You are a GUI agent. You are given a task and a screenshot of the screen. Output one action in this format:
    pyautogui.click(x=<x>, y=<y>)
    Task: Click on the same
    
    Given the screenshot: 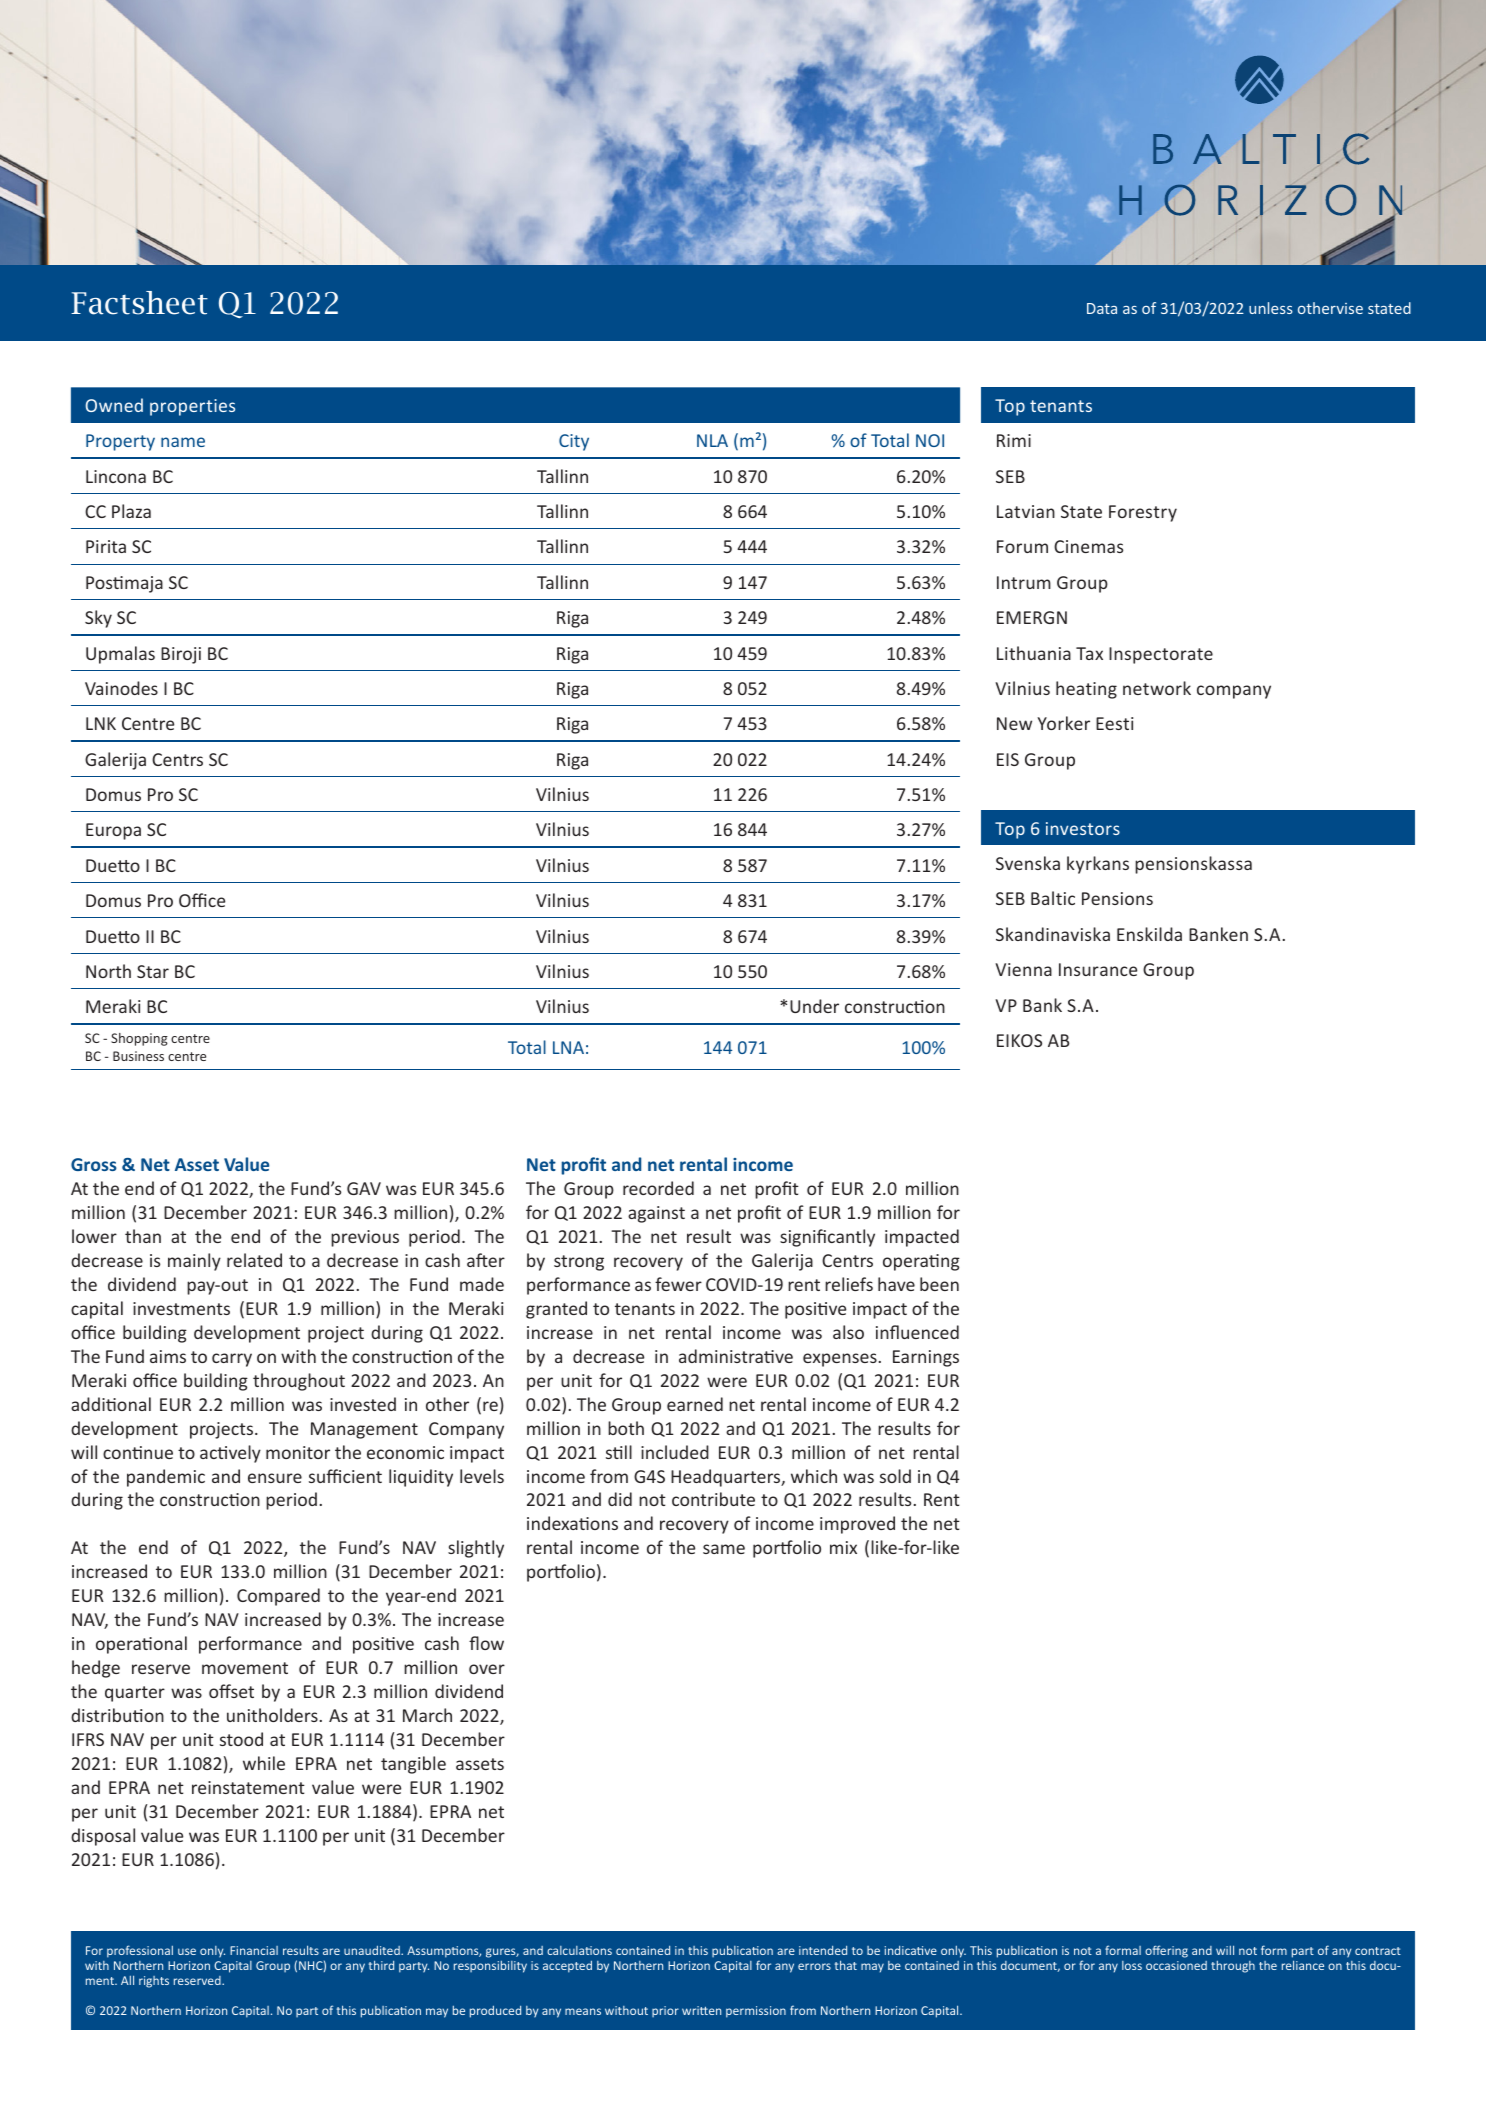 What is the action you would take?
    pyautogui.click(x=724, y=1549)
